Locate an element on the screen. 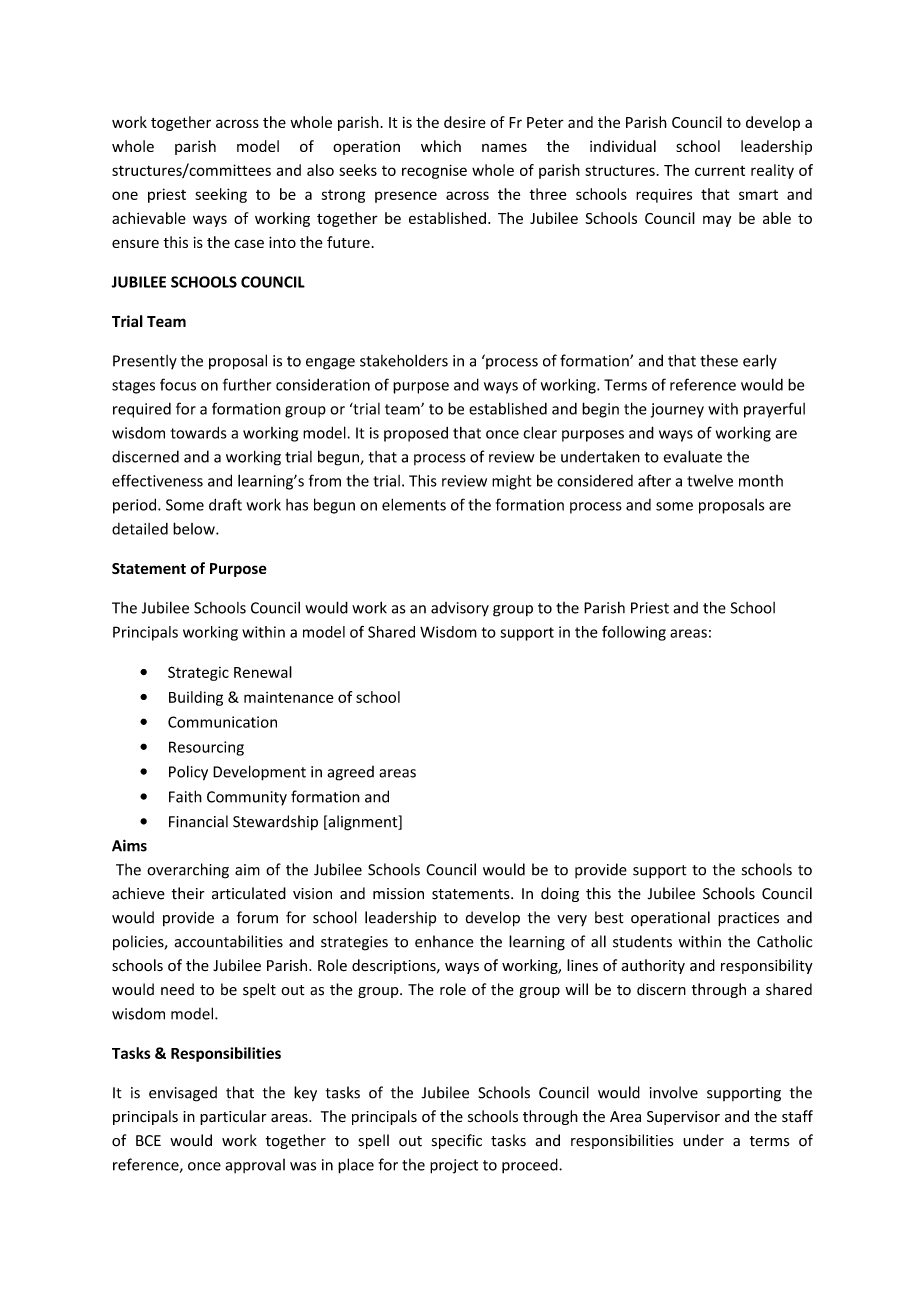 The width and height of the screenshot is (924, 1308). current is located at coordinates (720, 171).
